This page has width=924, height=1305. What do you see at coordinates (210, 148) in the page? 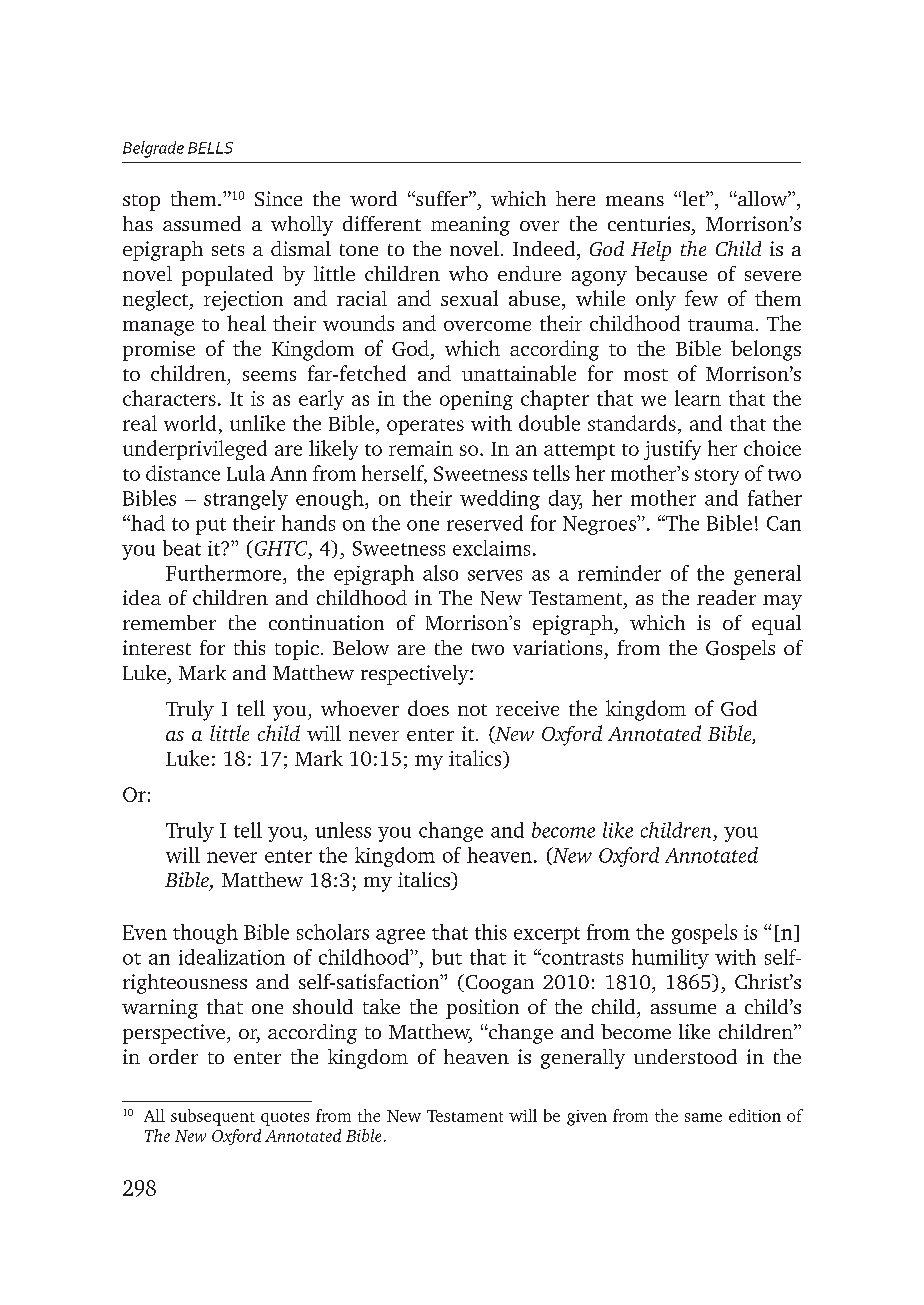
I see `BELLS` at bounding box center [210, 148].
